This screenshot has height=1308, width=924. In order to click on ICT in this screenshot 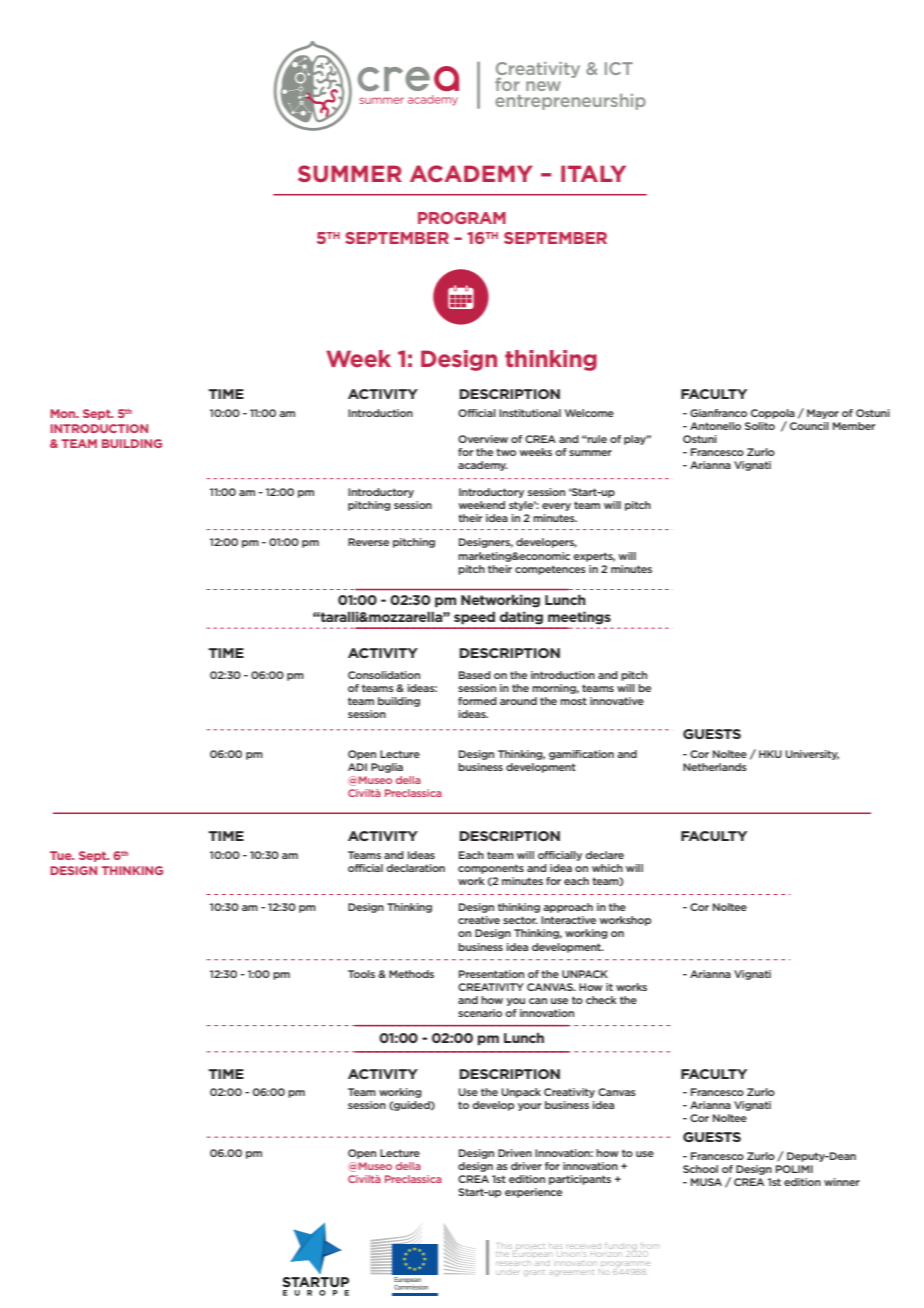, I will do `click(619, 68)`.
